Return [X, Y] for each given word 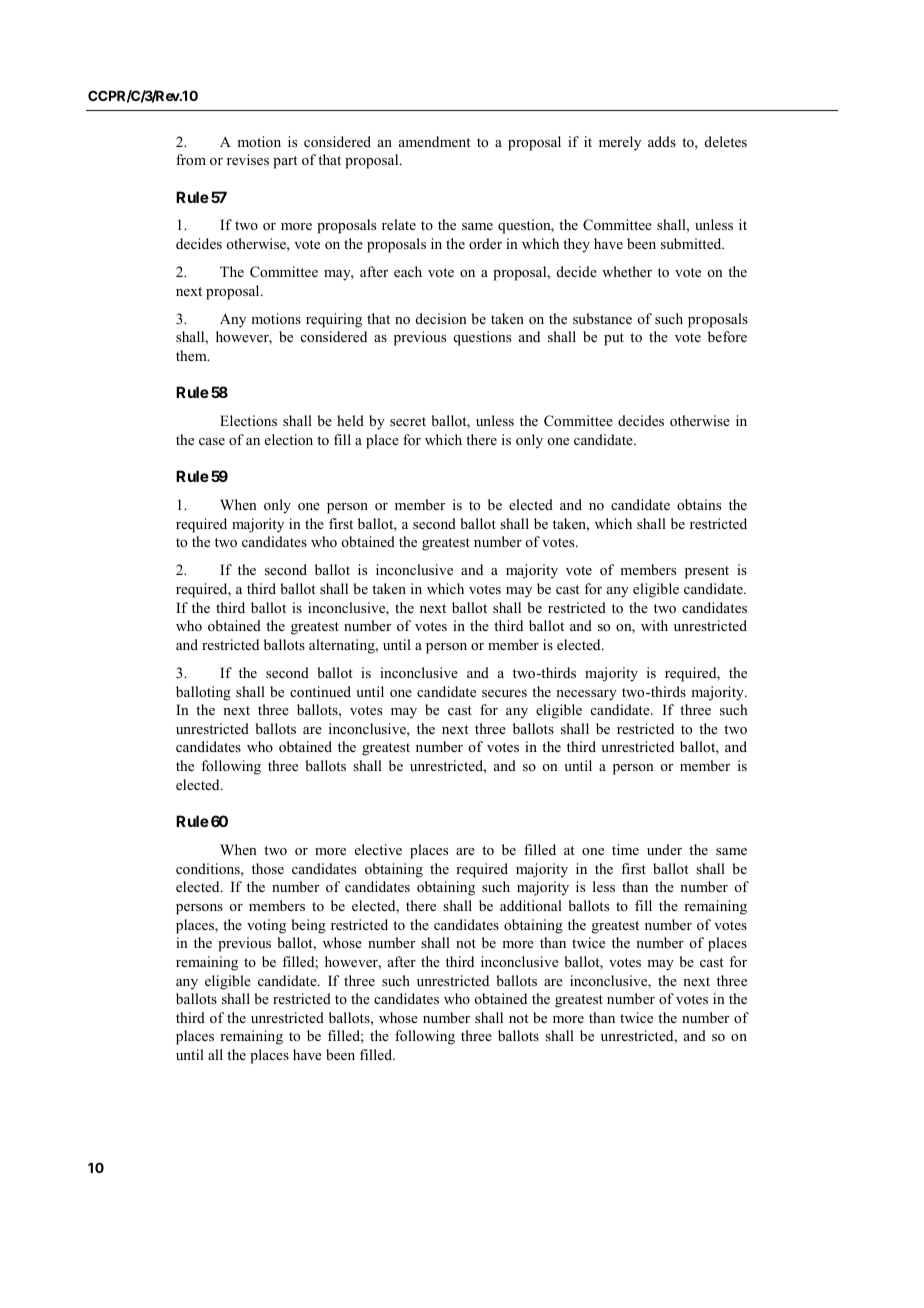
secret [408, 421]
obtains [699, 504]
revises [248, 159]
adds [662, 141]
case [212, 441]
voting [266, 926]
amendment [434, 141]
